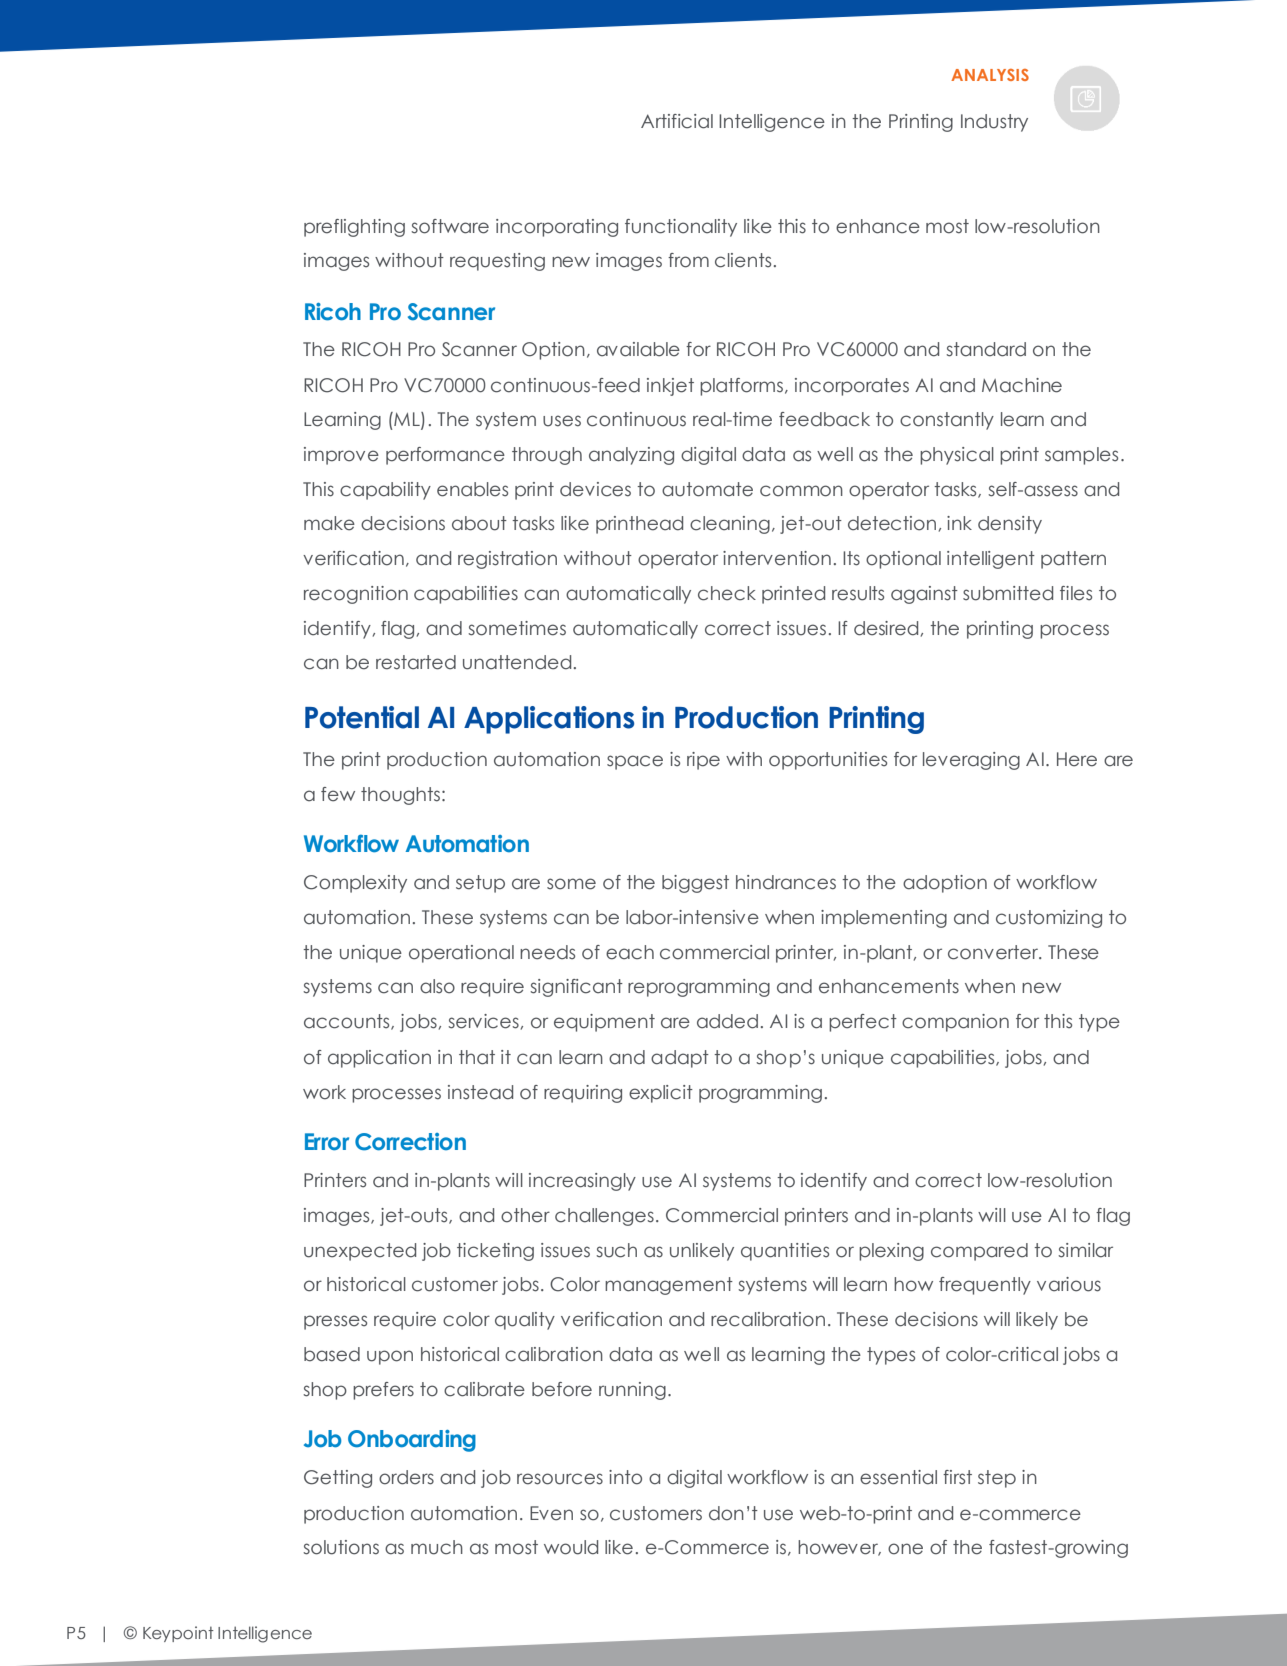  I want to click on submitted, so click(1008, 593).
